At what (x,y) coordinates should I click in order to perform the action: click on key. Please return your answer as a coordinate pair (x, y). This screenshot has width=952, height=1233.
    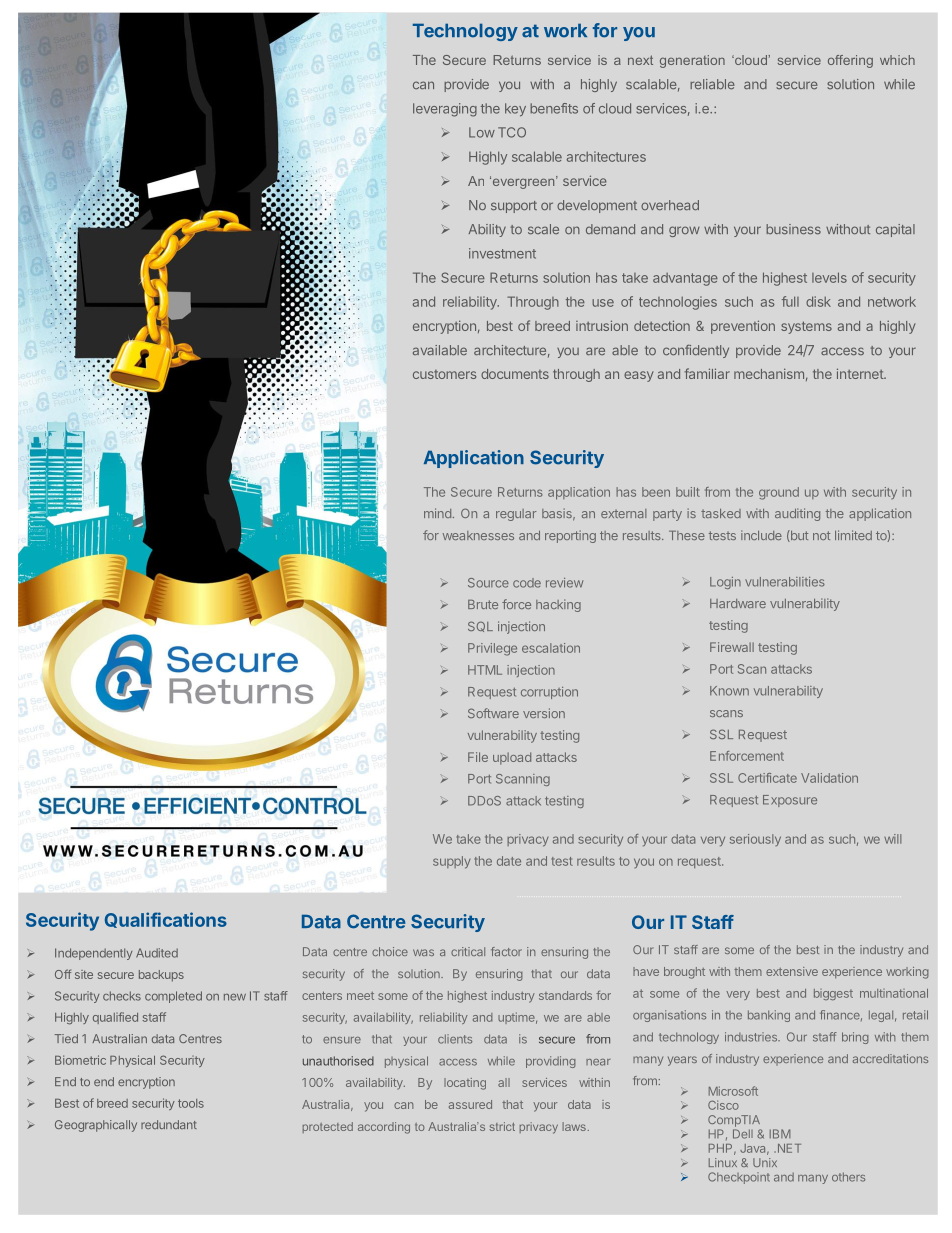
    Looking at the image, I should click on (515, 109).
